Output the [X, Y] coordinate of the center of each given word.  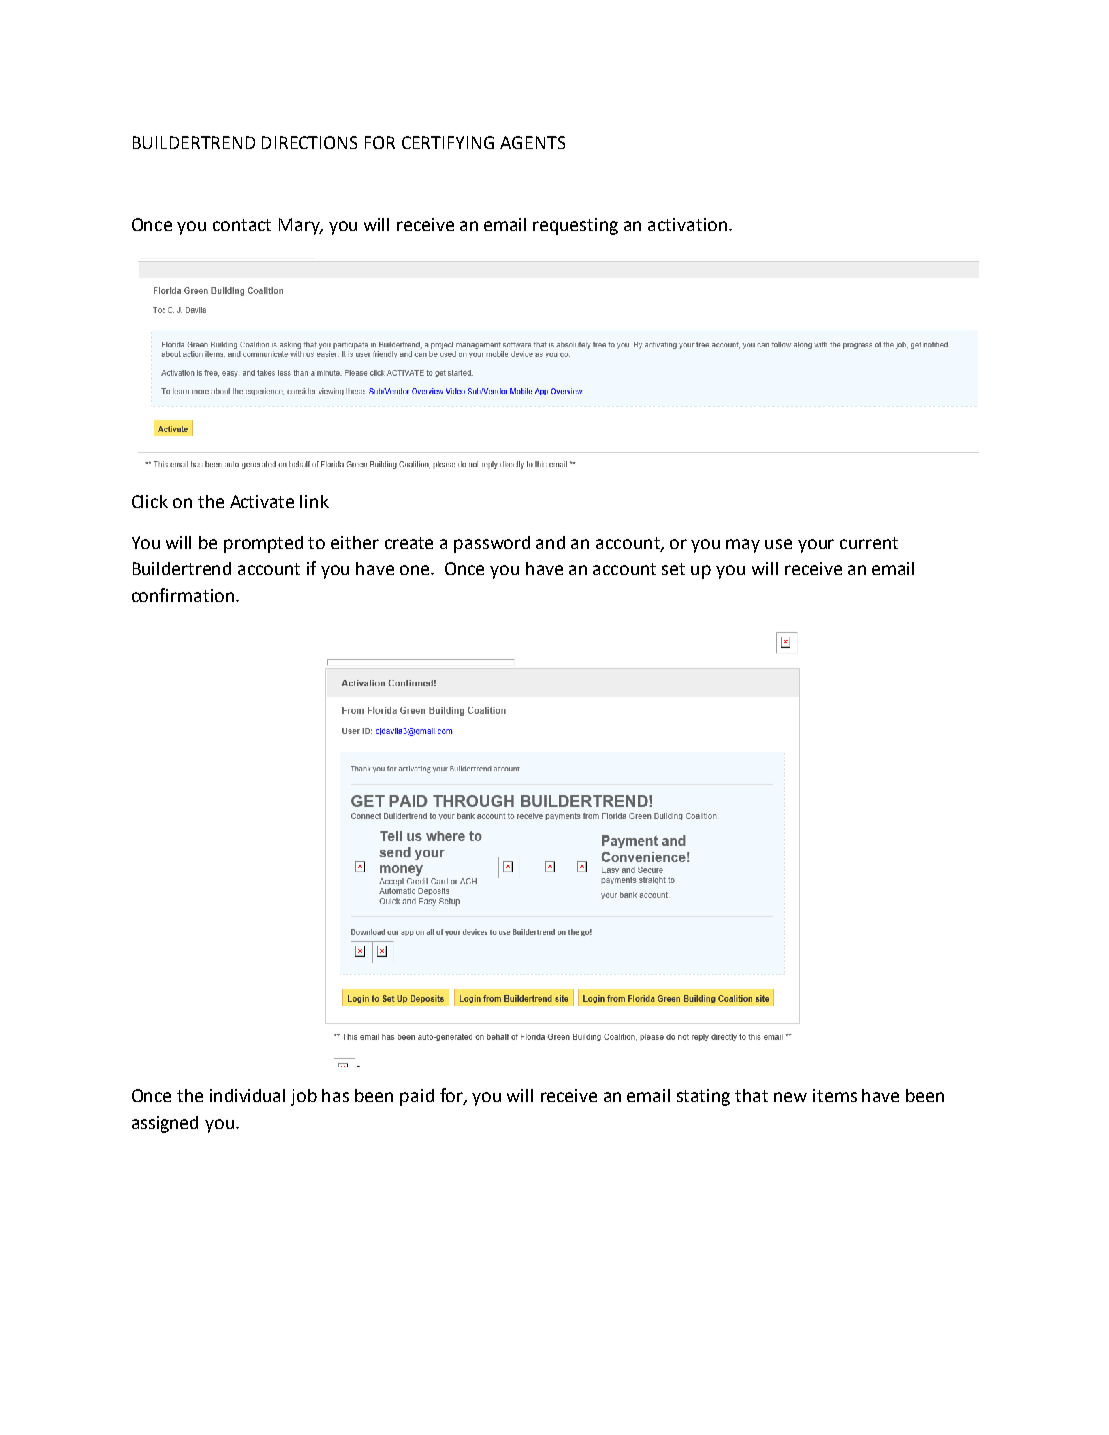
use [778, 544]
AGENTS [532, 142]
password [492, 544]
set [673, 569]
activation [689, 224]
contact [242, 225]
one [416, 570]
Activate [262, 501]
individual [247, 1095]
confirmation [183, 595]
